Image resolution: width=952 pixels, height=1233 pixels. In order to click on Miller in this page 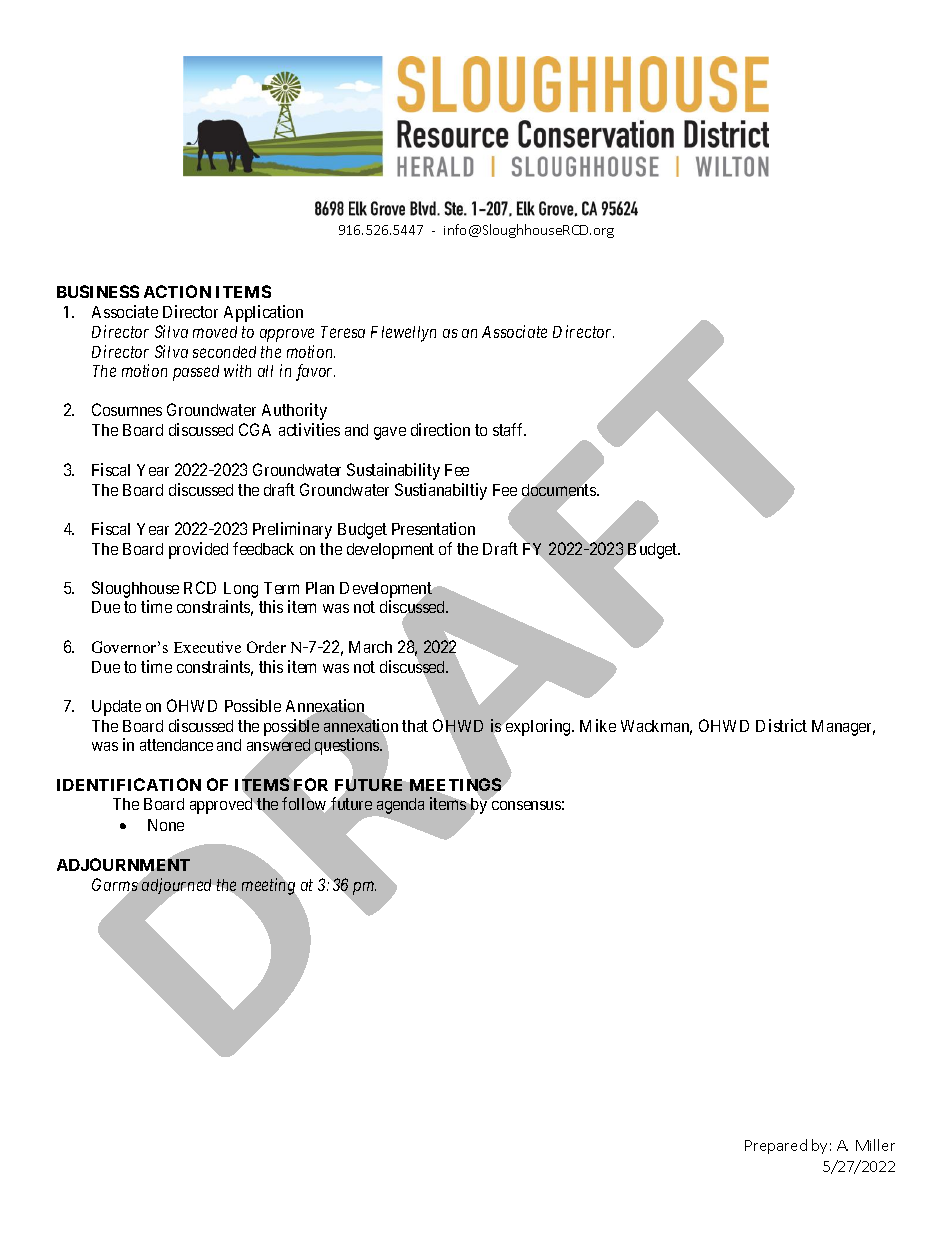, I will do `click(875, 1145)`.
